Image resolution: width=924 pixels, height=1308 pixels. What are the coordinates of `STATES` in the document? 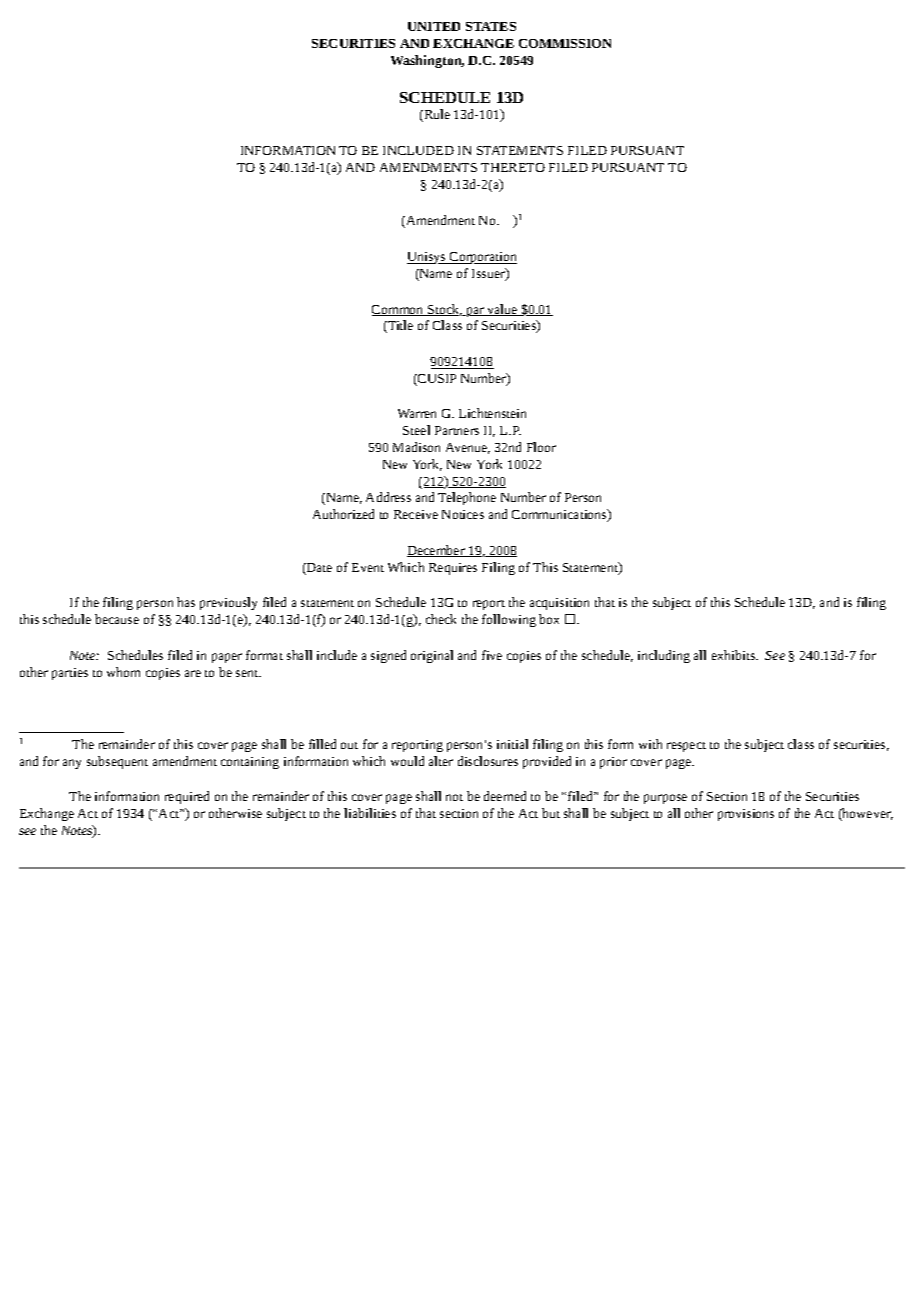 It's located at (491, 26).
